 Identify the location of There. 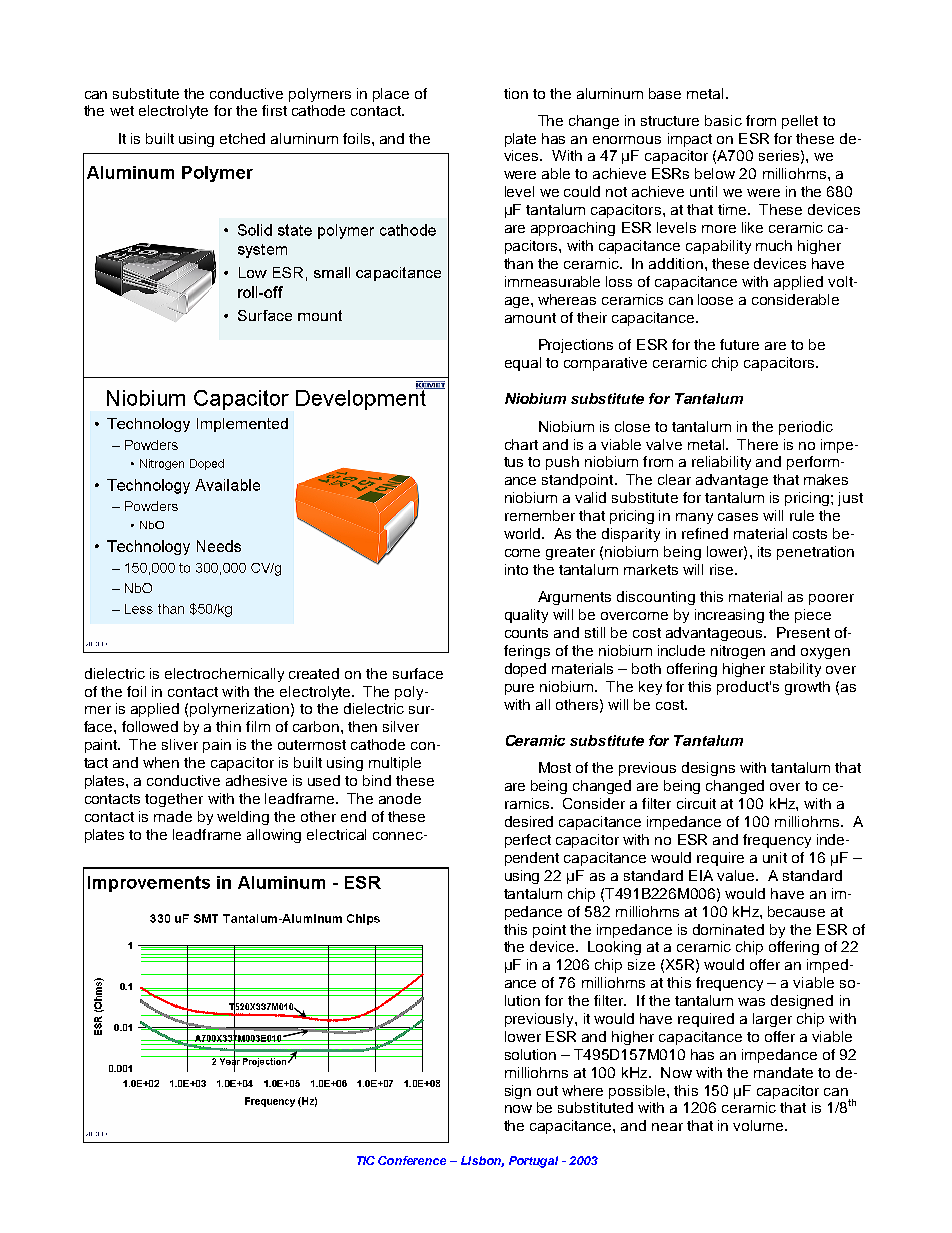
(757, 444).
